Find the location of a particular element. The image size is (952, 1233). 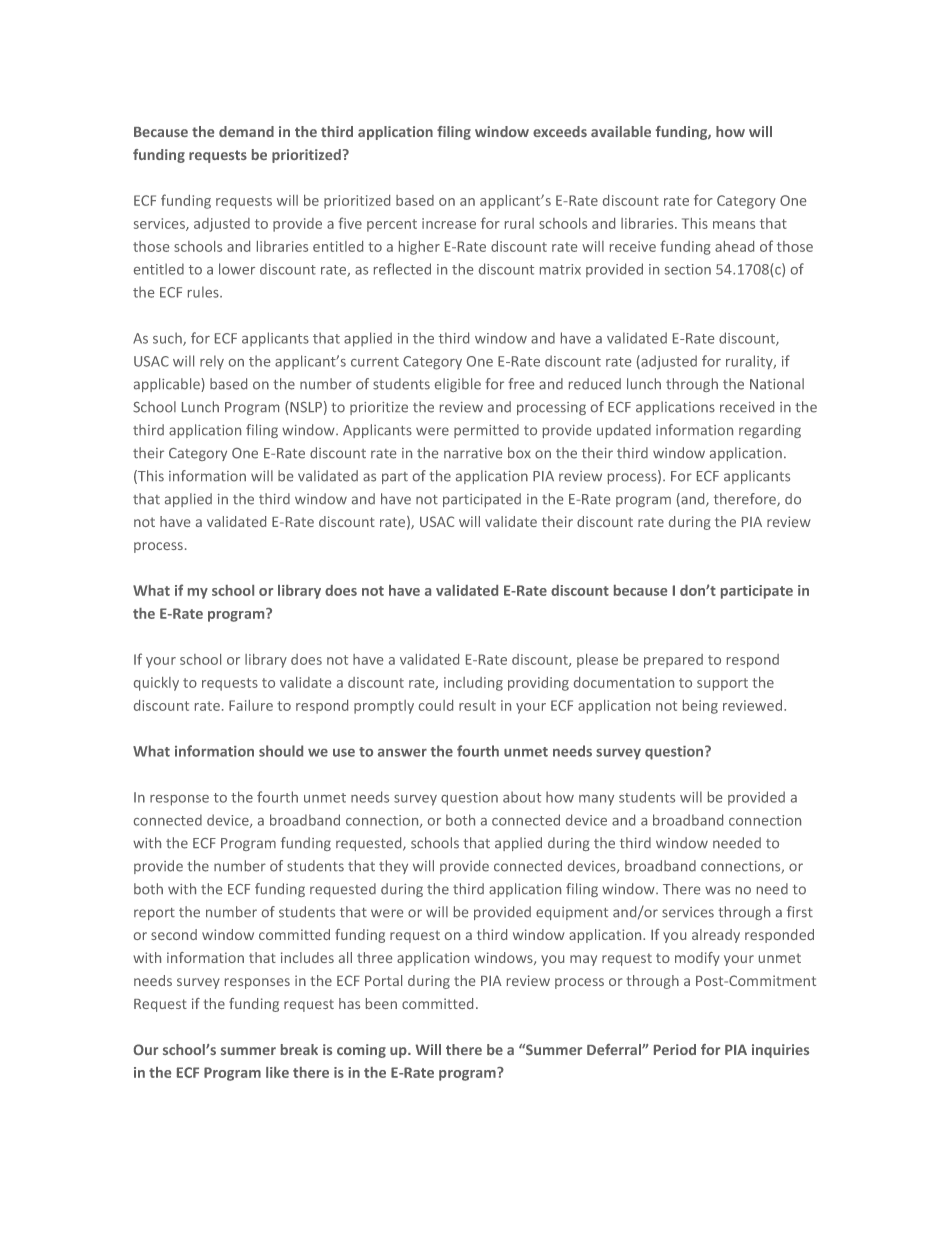

exceeds is located at coordinates (560, 131).
